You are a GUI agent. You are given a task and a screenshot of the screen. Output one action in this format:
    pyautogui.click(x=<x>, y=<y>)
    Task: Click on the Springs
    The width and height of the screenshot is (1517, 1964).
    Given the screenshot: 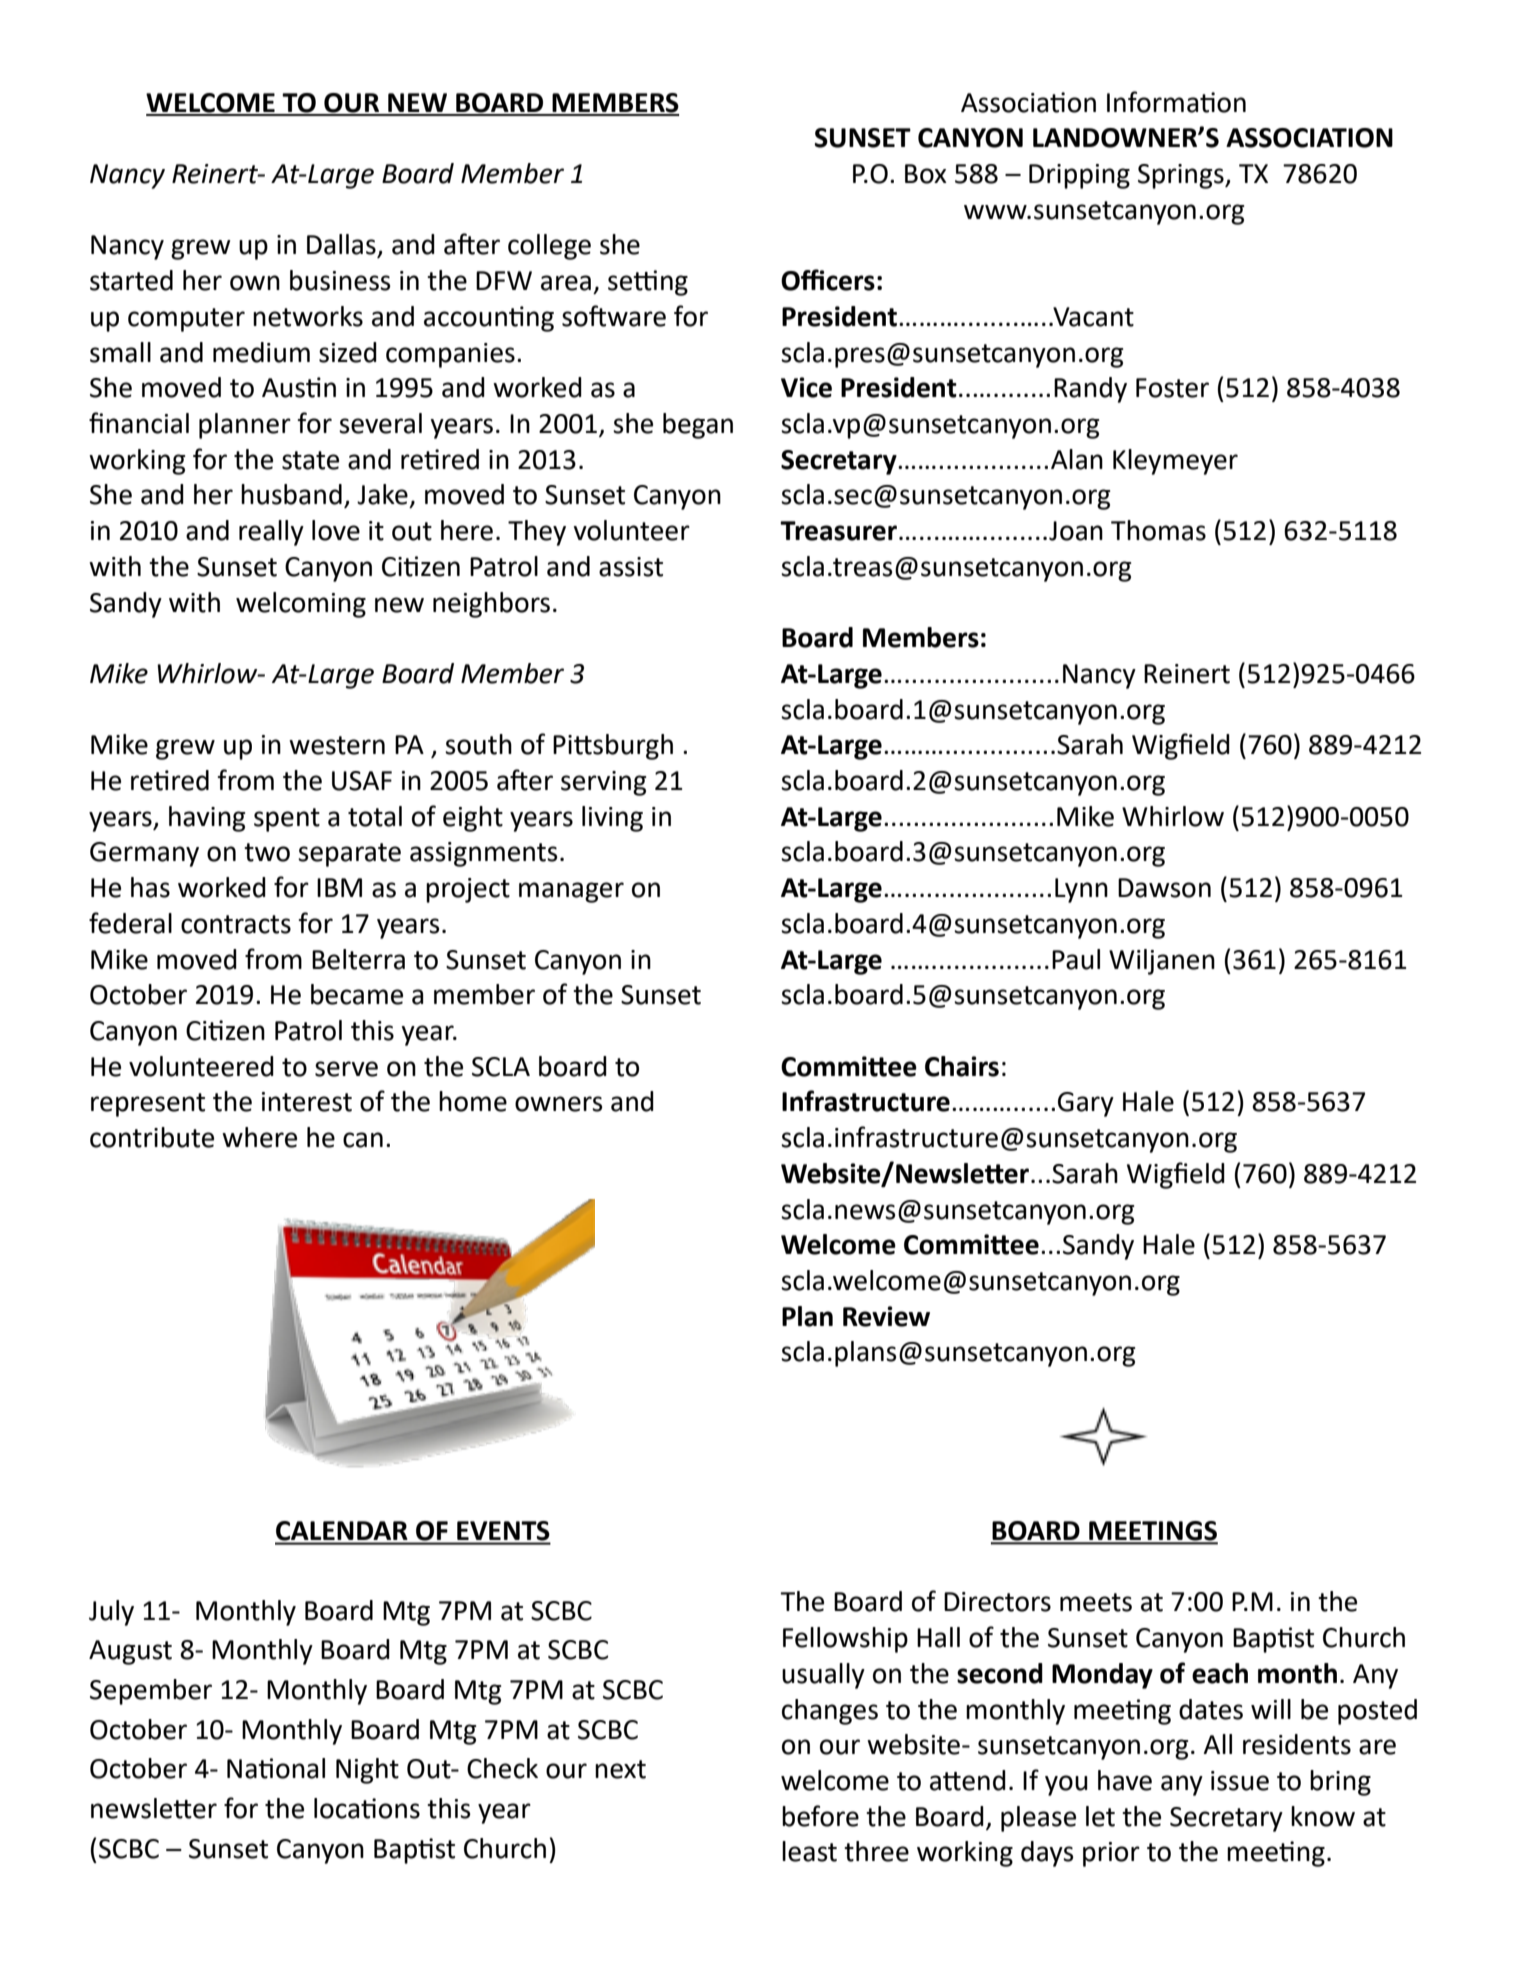 What is the action you would take?
    pyautogui.click(x=1182, y=176)
